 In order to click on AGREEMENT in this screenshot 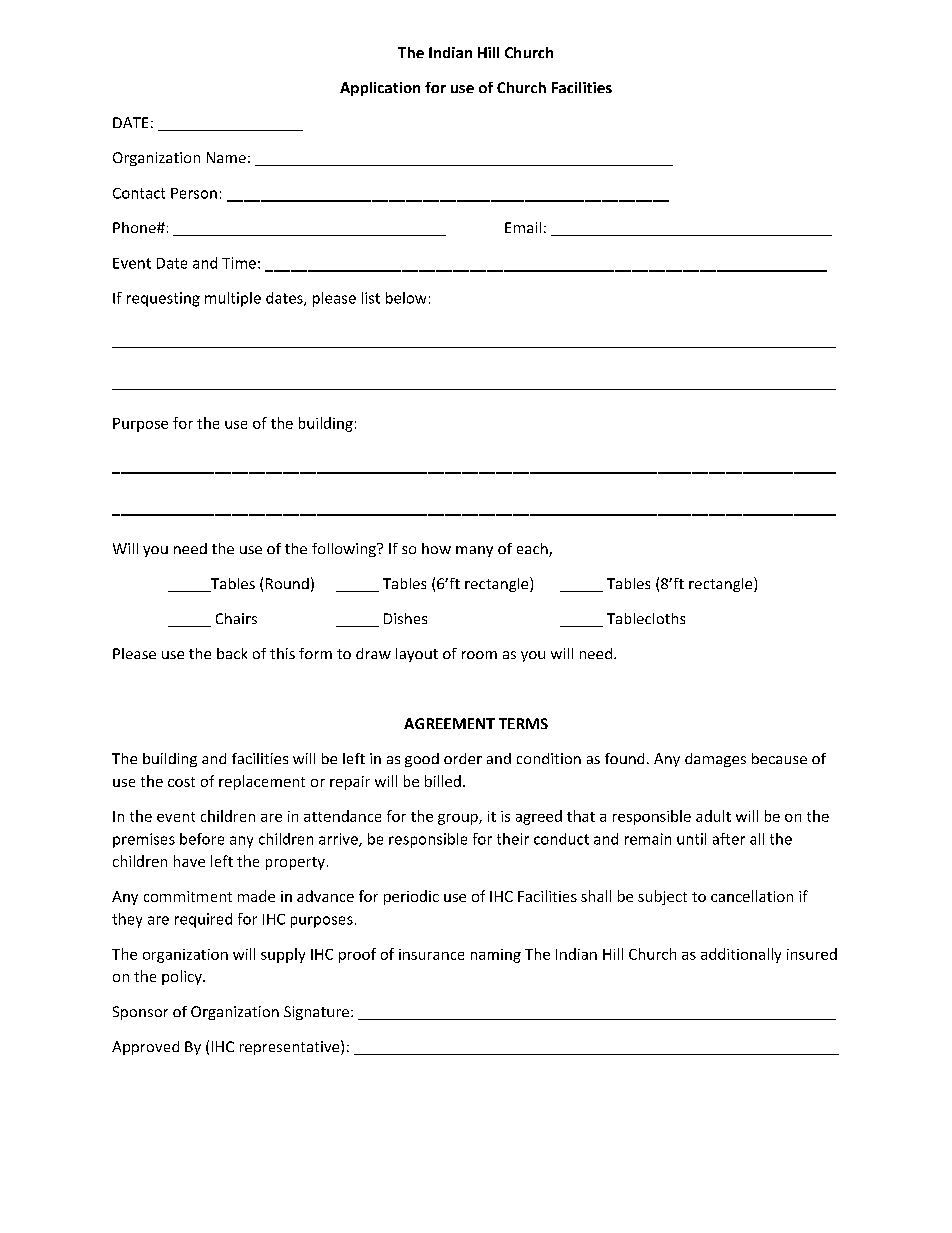, I will do `click(449, 723)`.
